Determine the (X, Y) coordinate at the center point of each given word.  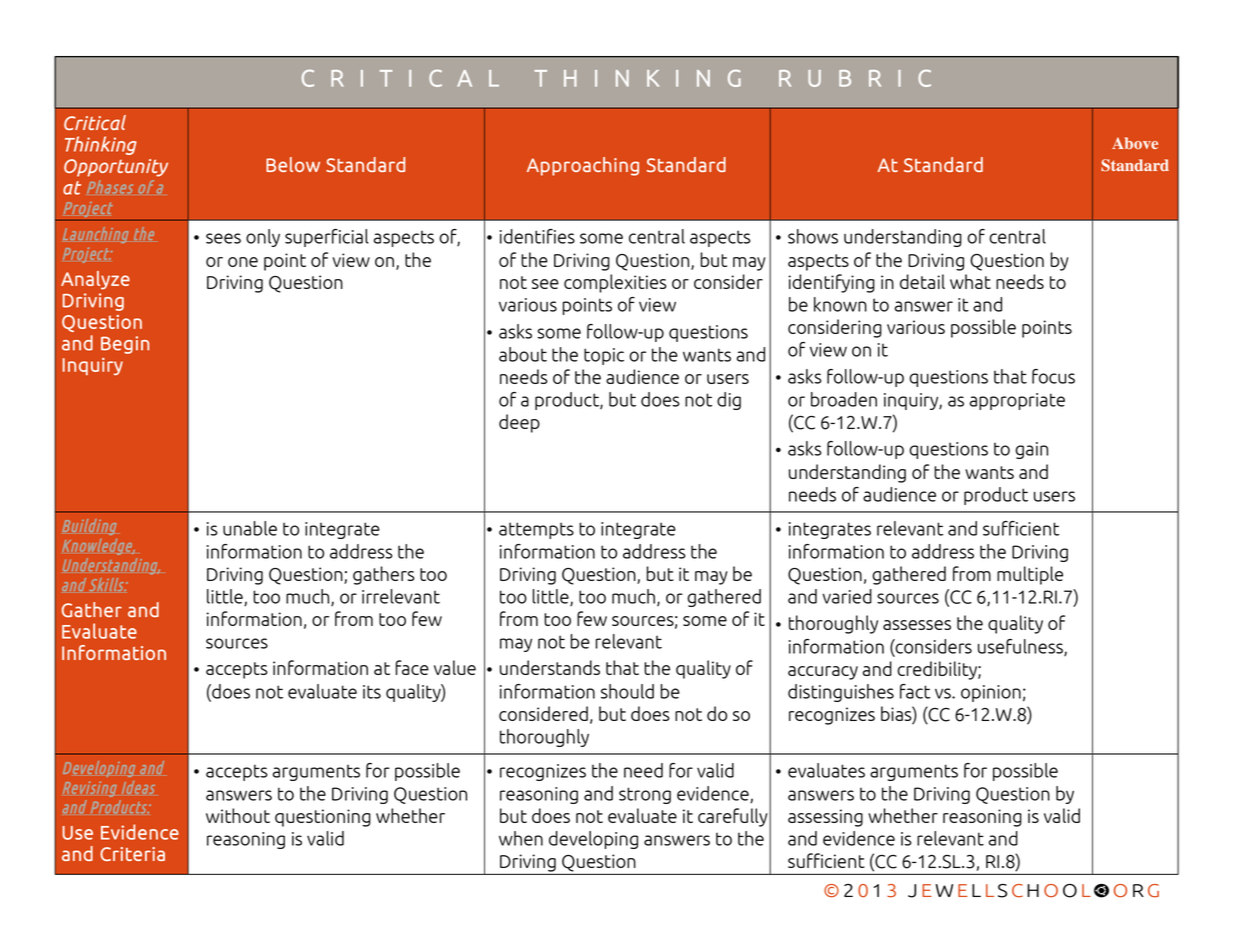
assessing (825, 818)
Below (293, 164)
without (238, 815)
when (521, 838)
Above (1135, 143)
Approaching (583, 166)
